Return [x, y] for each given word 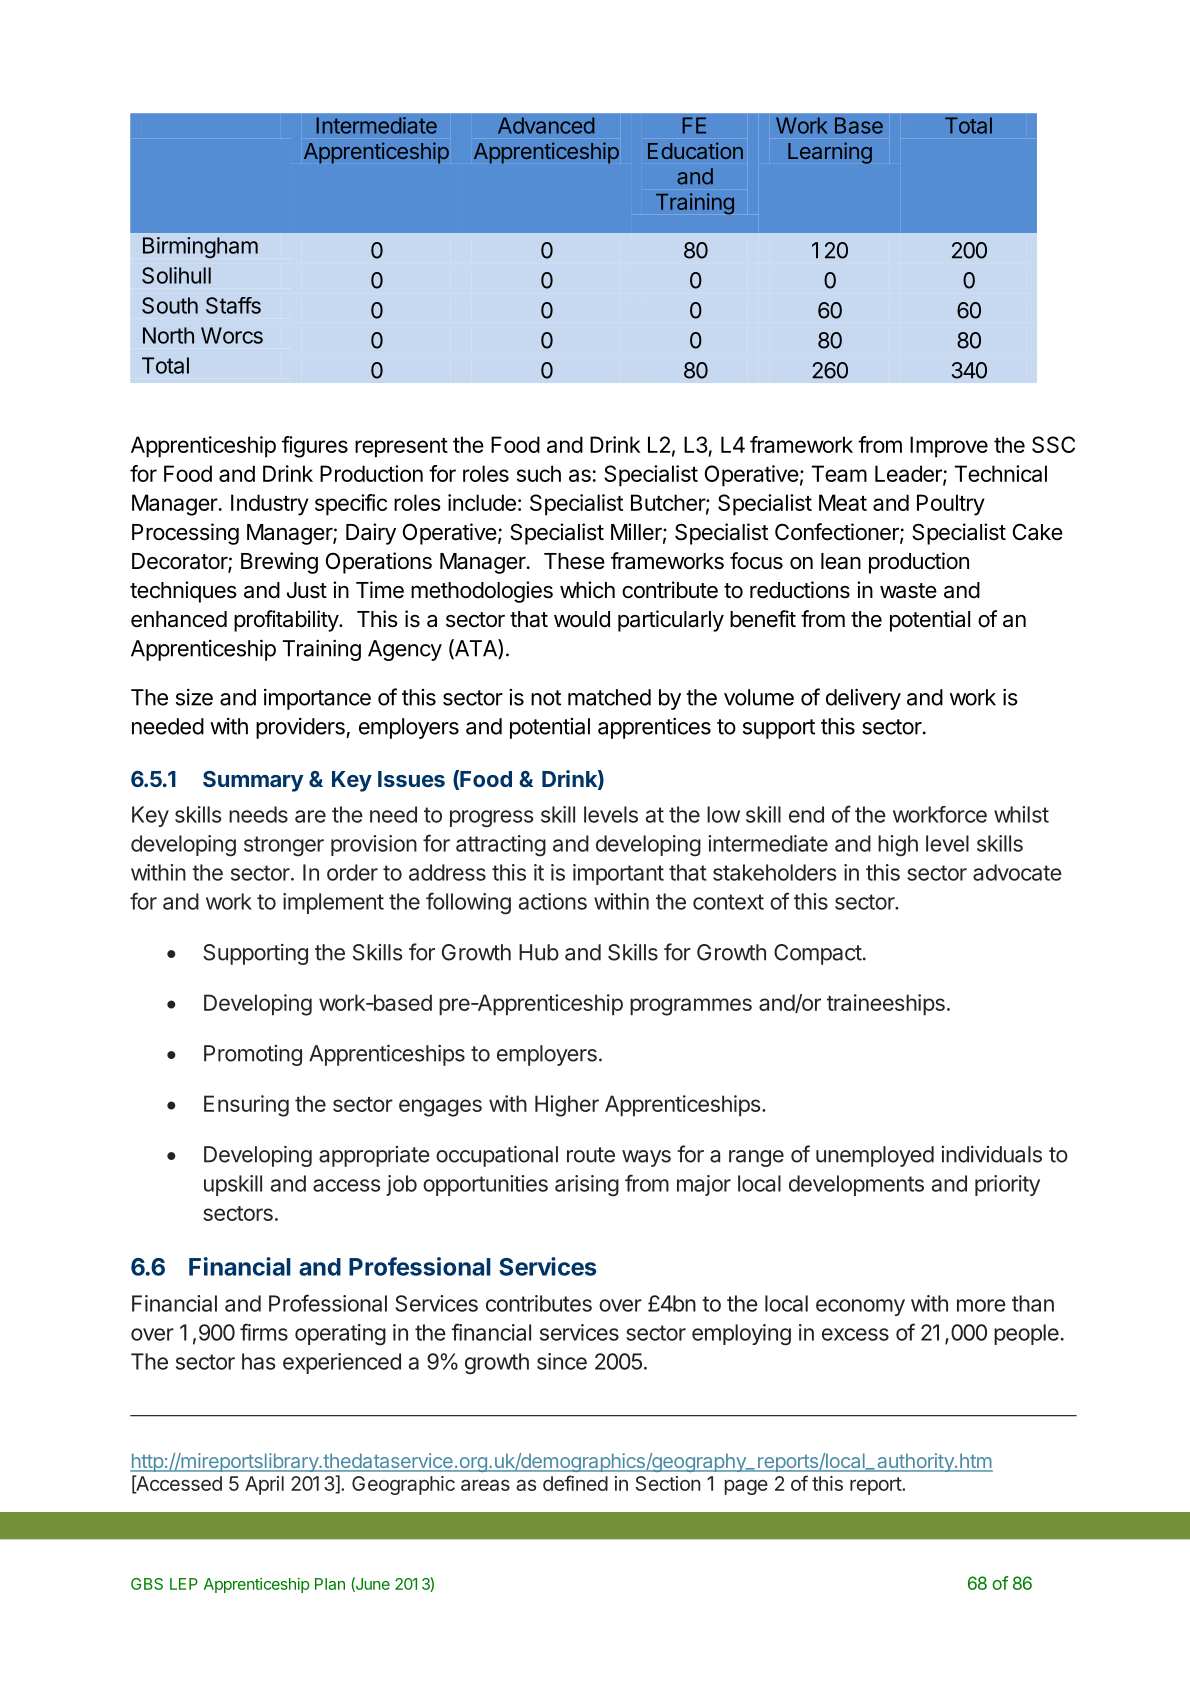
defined [575, 1483]
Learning [830, 153]
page [746, 1487]
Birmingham [200, 247]
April [264, 1485]
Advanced [546, 125]
